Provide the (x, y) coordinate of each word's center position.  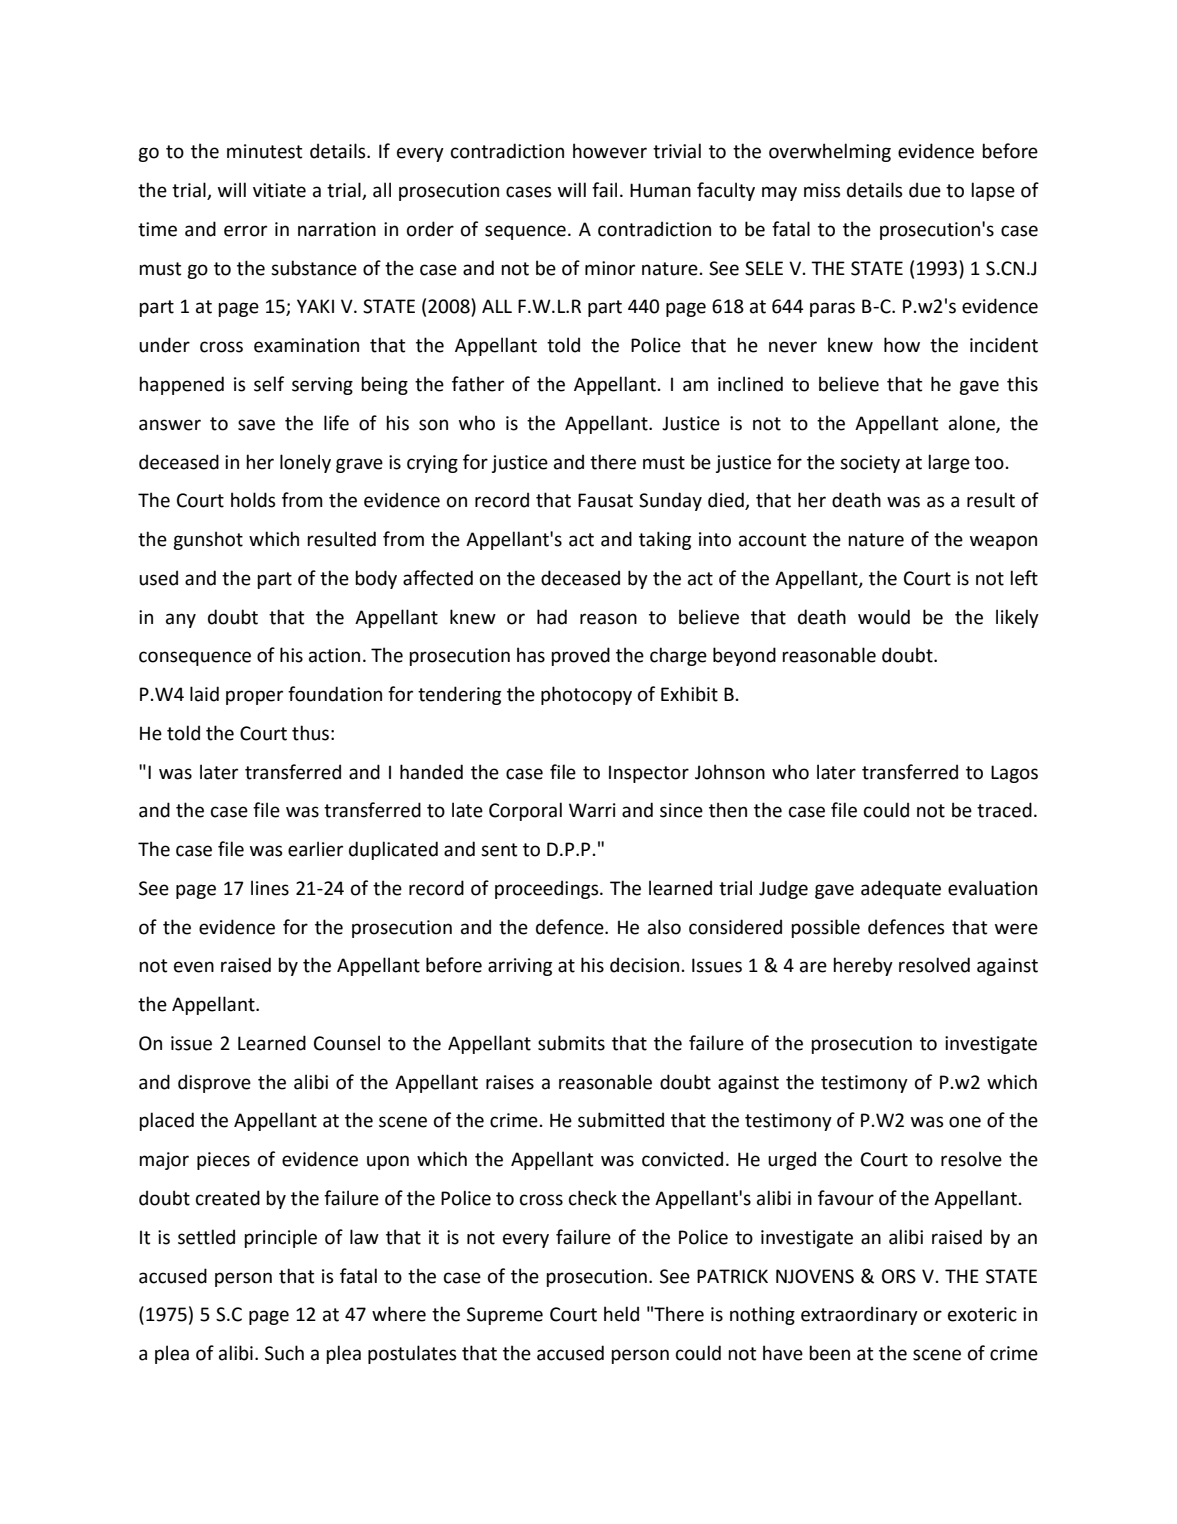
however (610, 151)
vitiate (279, 190)
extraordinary (859, 1315)
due (925, 190)
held (621, 1314)
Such (284, 1353)
